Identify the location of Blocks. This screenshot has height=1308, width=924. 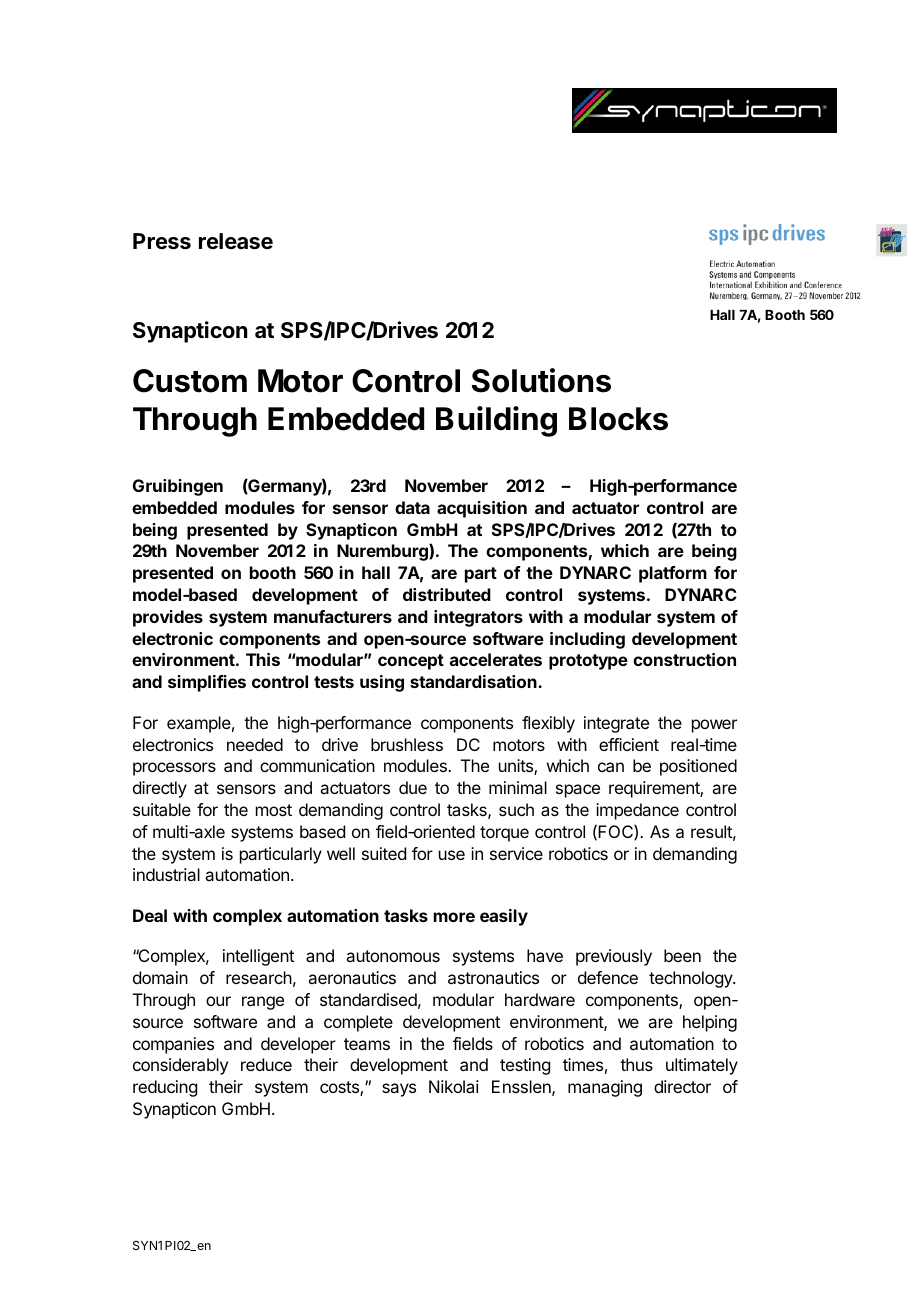
(618, 419).
